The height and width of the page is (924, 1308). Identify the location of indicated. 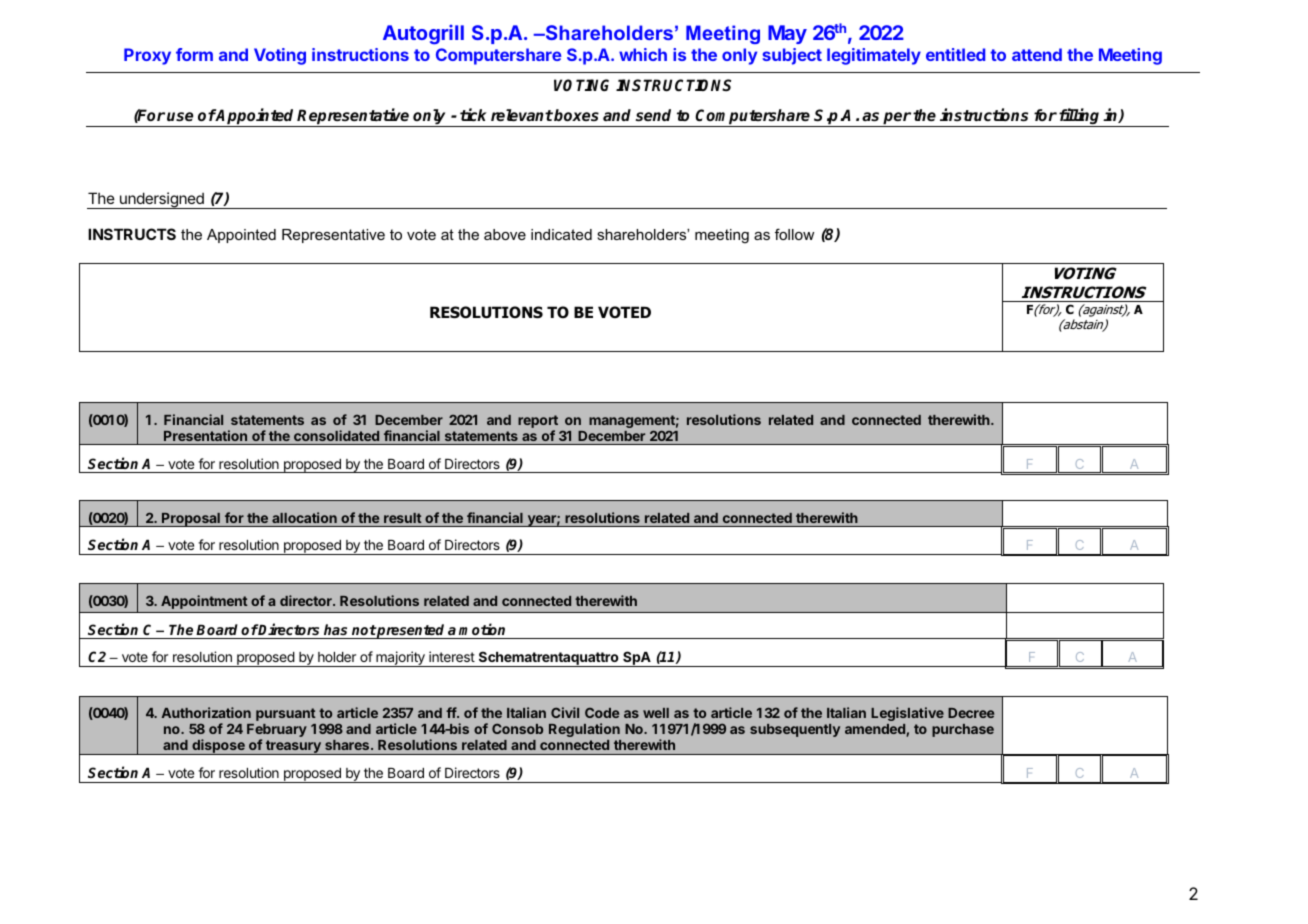
(561, 234).
